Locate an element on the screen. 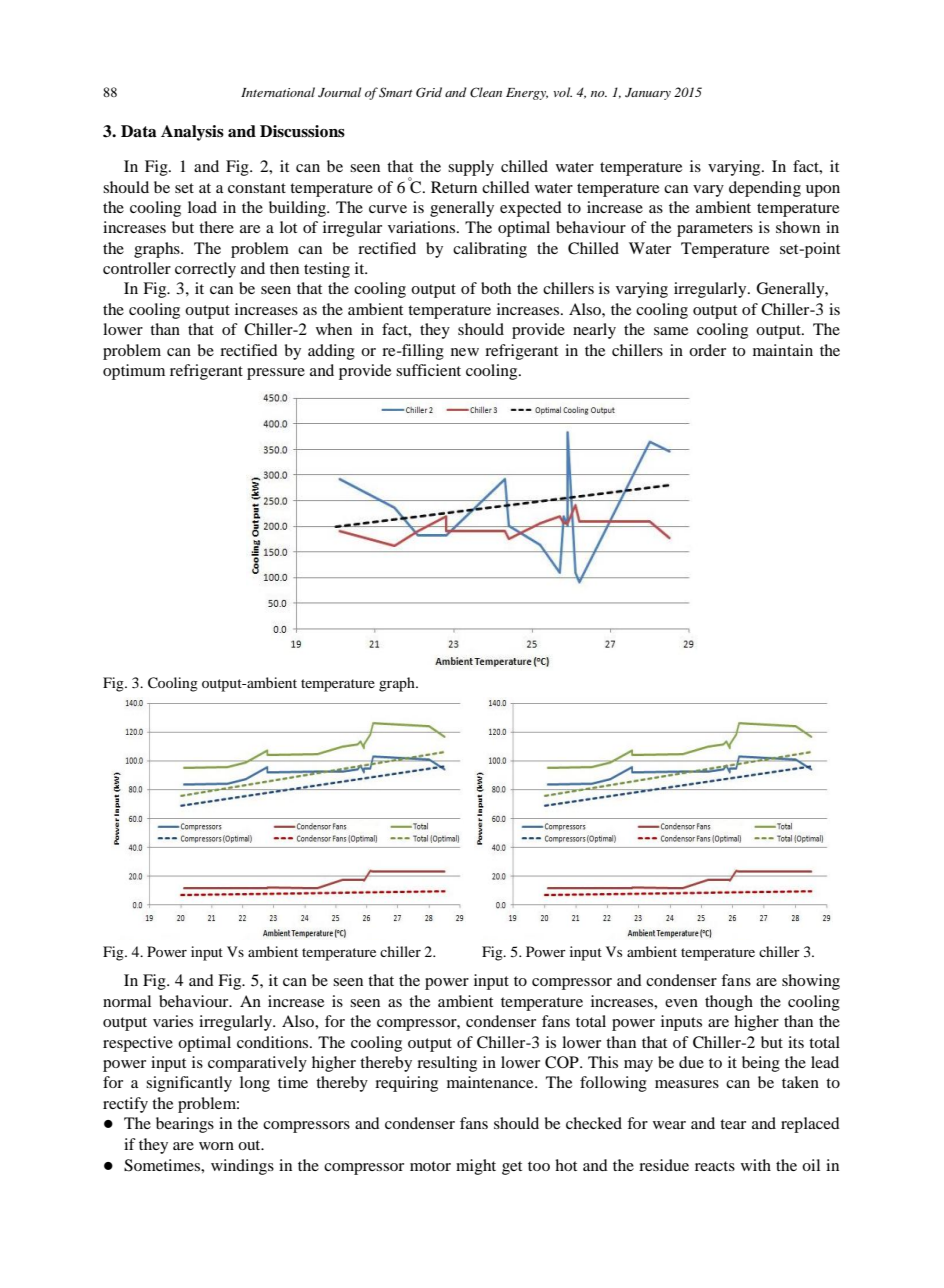 This screenshot has height=1288, width=944. Clean is located at coordinates (486, 92).
